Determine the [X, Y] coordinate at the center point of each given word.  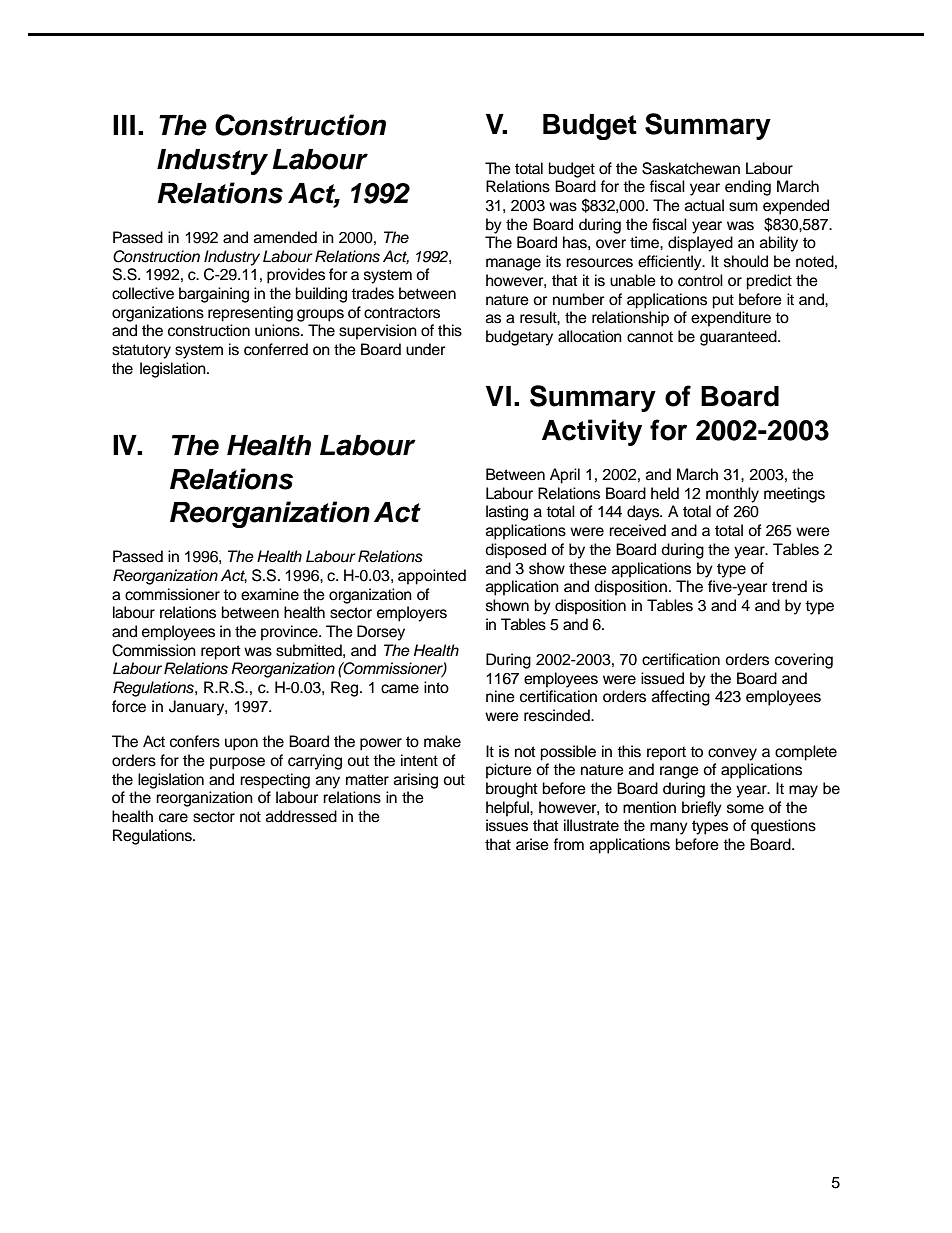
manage [513, 264]
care [173, 818]
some [745, 809]
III [124, 125]
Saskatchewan [691, 168]
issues [507, 825]
